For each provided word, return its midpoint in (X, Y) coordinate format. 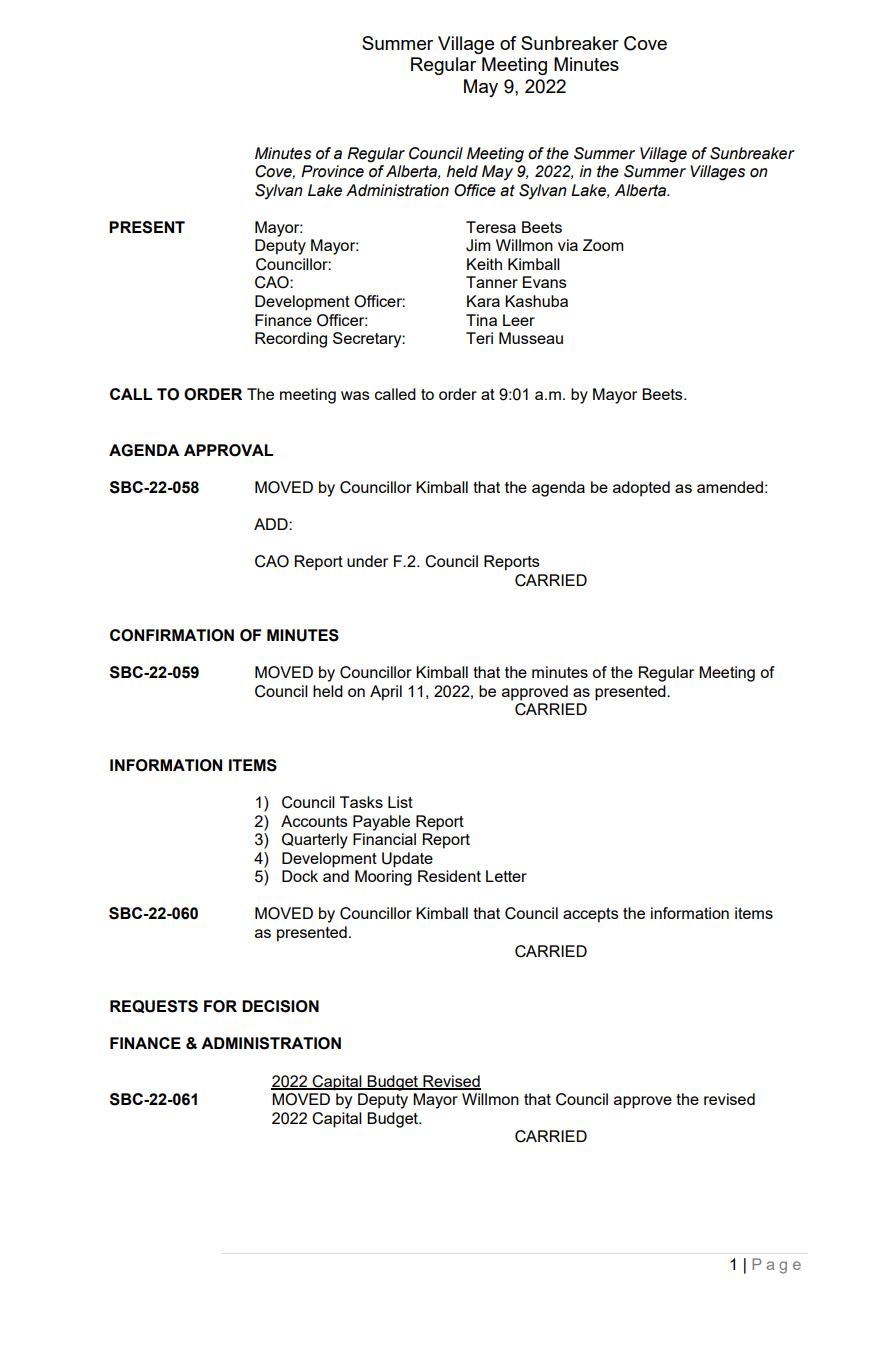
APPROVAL (228, 450)
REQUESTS (154, 1006)
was (355, 395)
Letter (506, 876)
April (386, 693)
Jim (478, 245)
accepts (591, 915)
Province (332, 171)
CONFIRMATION (172, 635)
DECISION (280, 1006)
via (568, 245)
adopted (641, 489)
